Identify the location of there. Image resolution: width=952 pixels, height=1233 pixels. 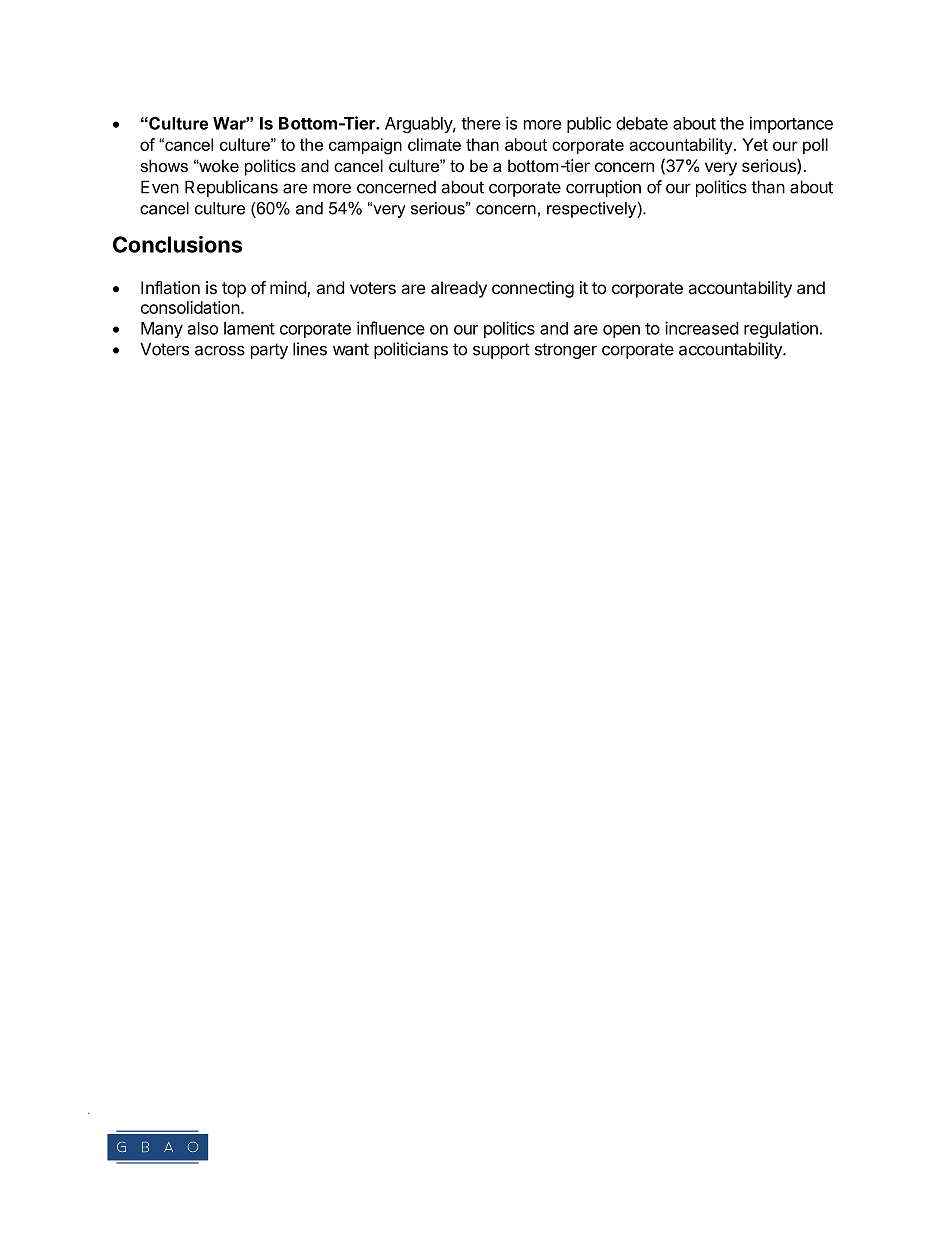
(481, 123).
